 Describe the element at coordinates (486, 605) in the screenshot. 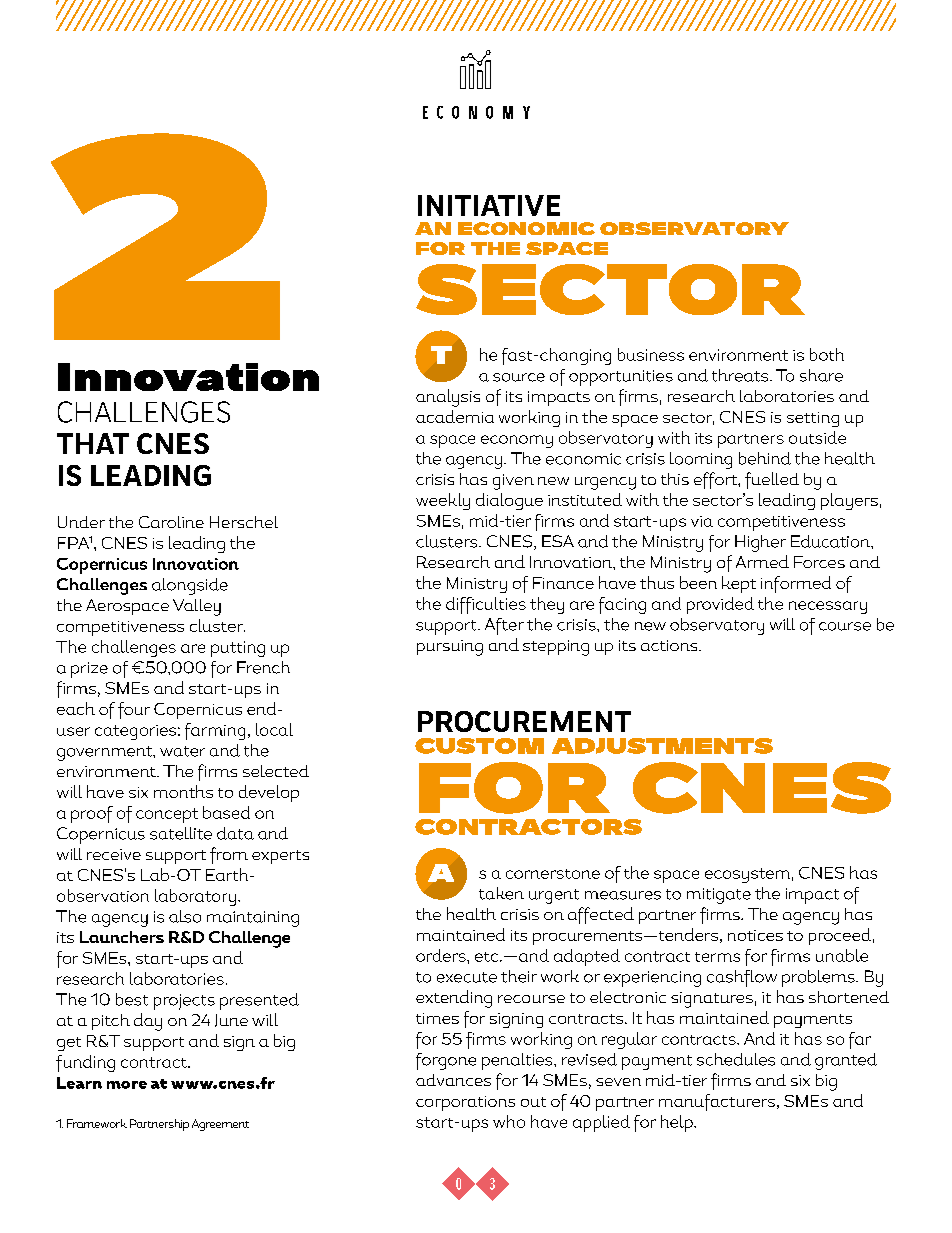

I see `difficulties` at that location.
